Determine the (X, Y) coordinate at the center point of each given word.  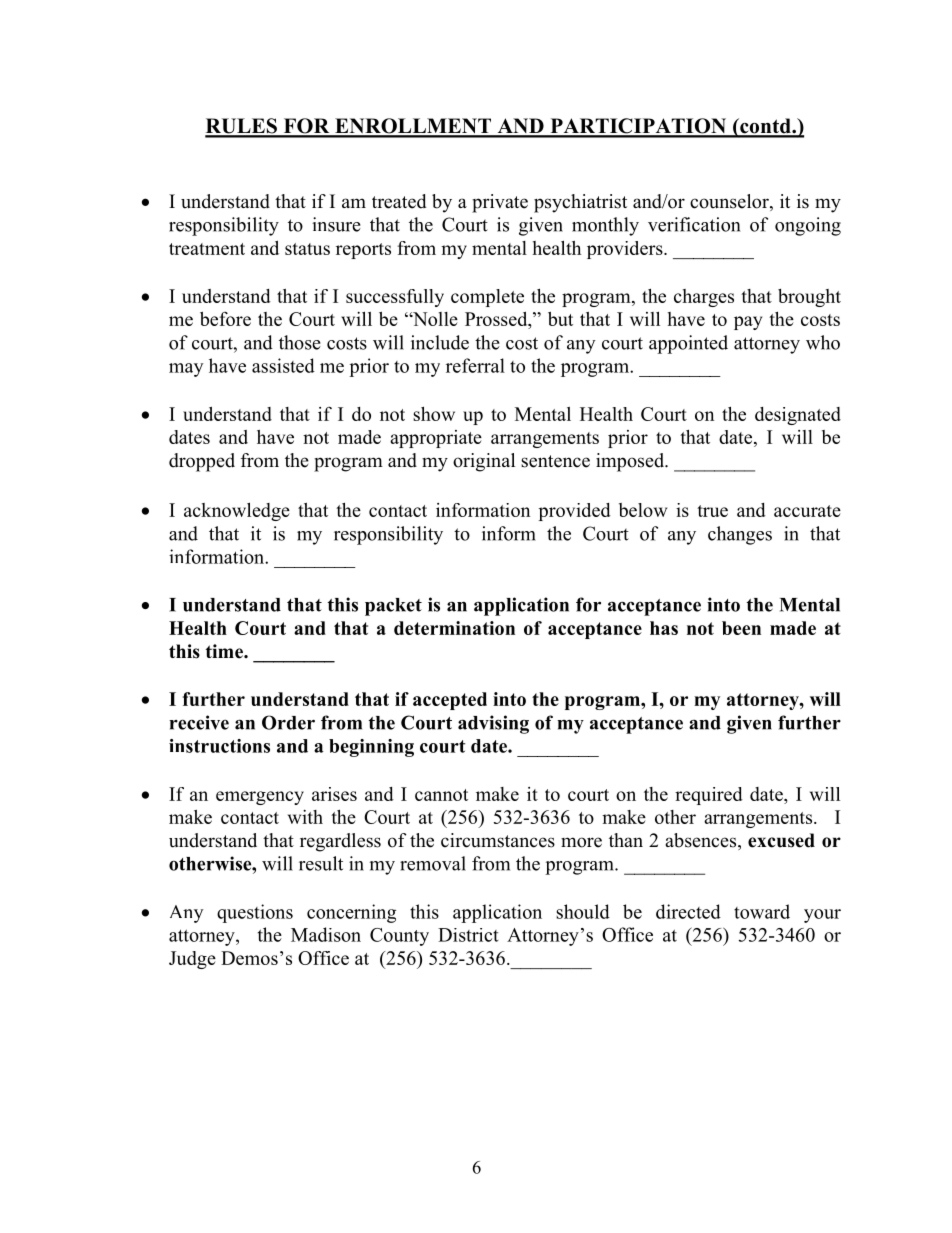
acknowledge (237, 512)
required (709, 796)
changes (740, 535)
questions (255, 913)
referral (475, 365)
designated (798, 416)
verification (694, 224)
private (500, 203)
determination (454, 628)
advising (493, 724)
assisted (283, 365)
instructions (219, 746)
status (307, 249)
